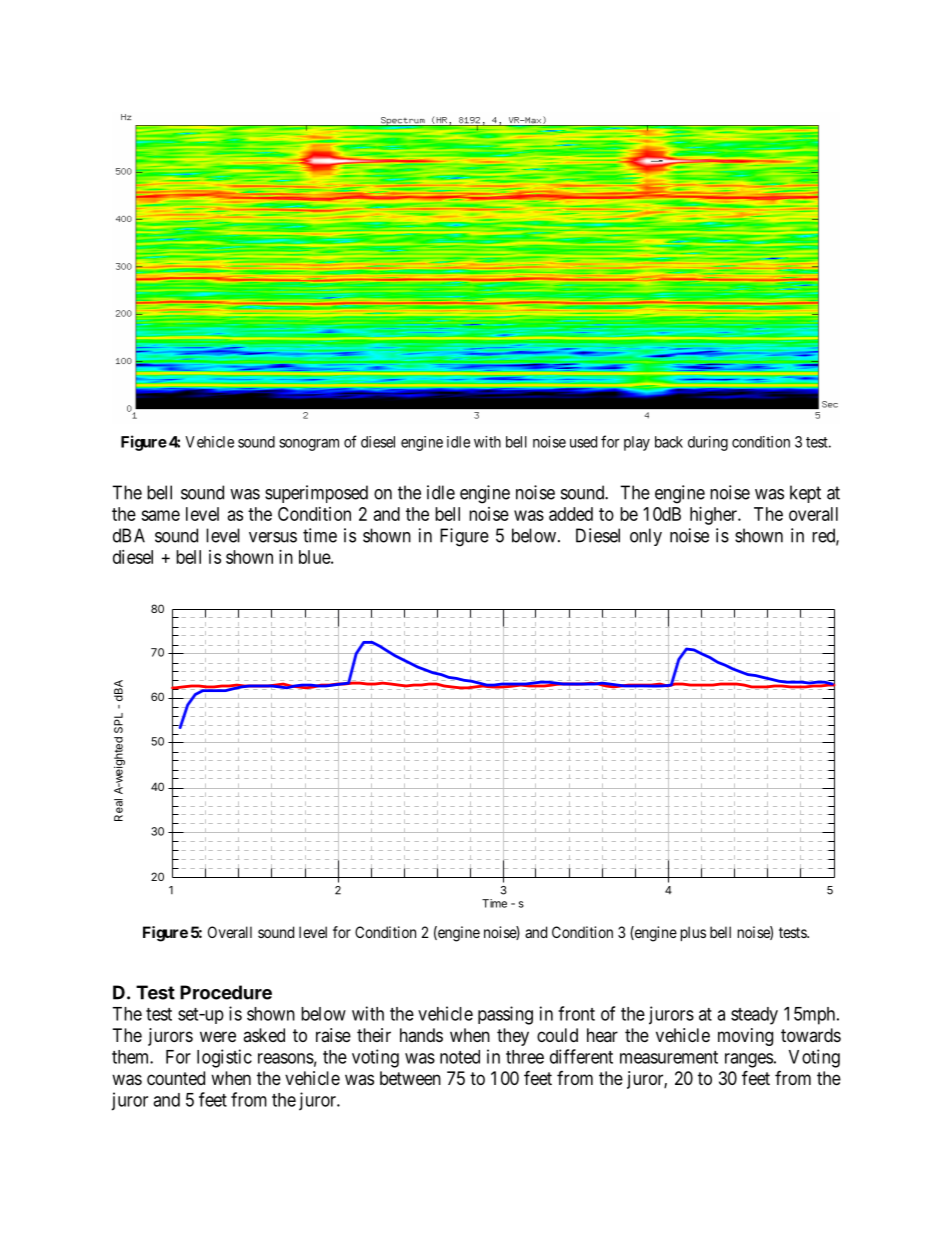  I want to click on during, so click(708, 443).
